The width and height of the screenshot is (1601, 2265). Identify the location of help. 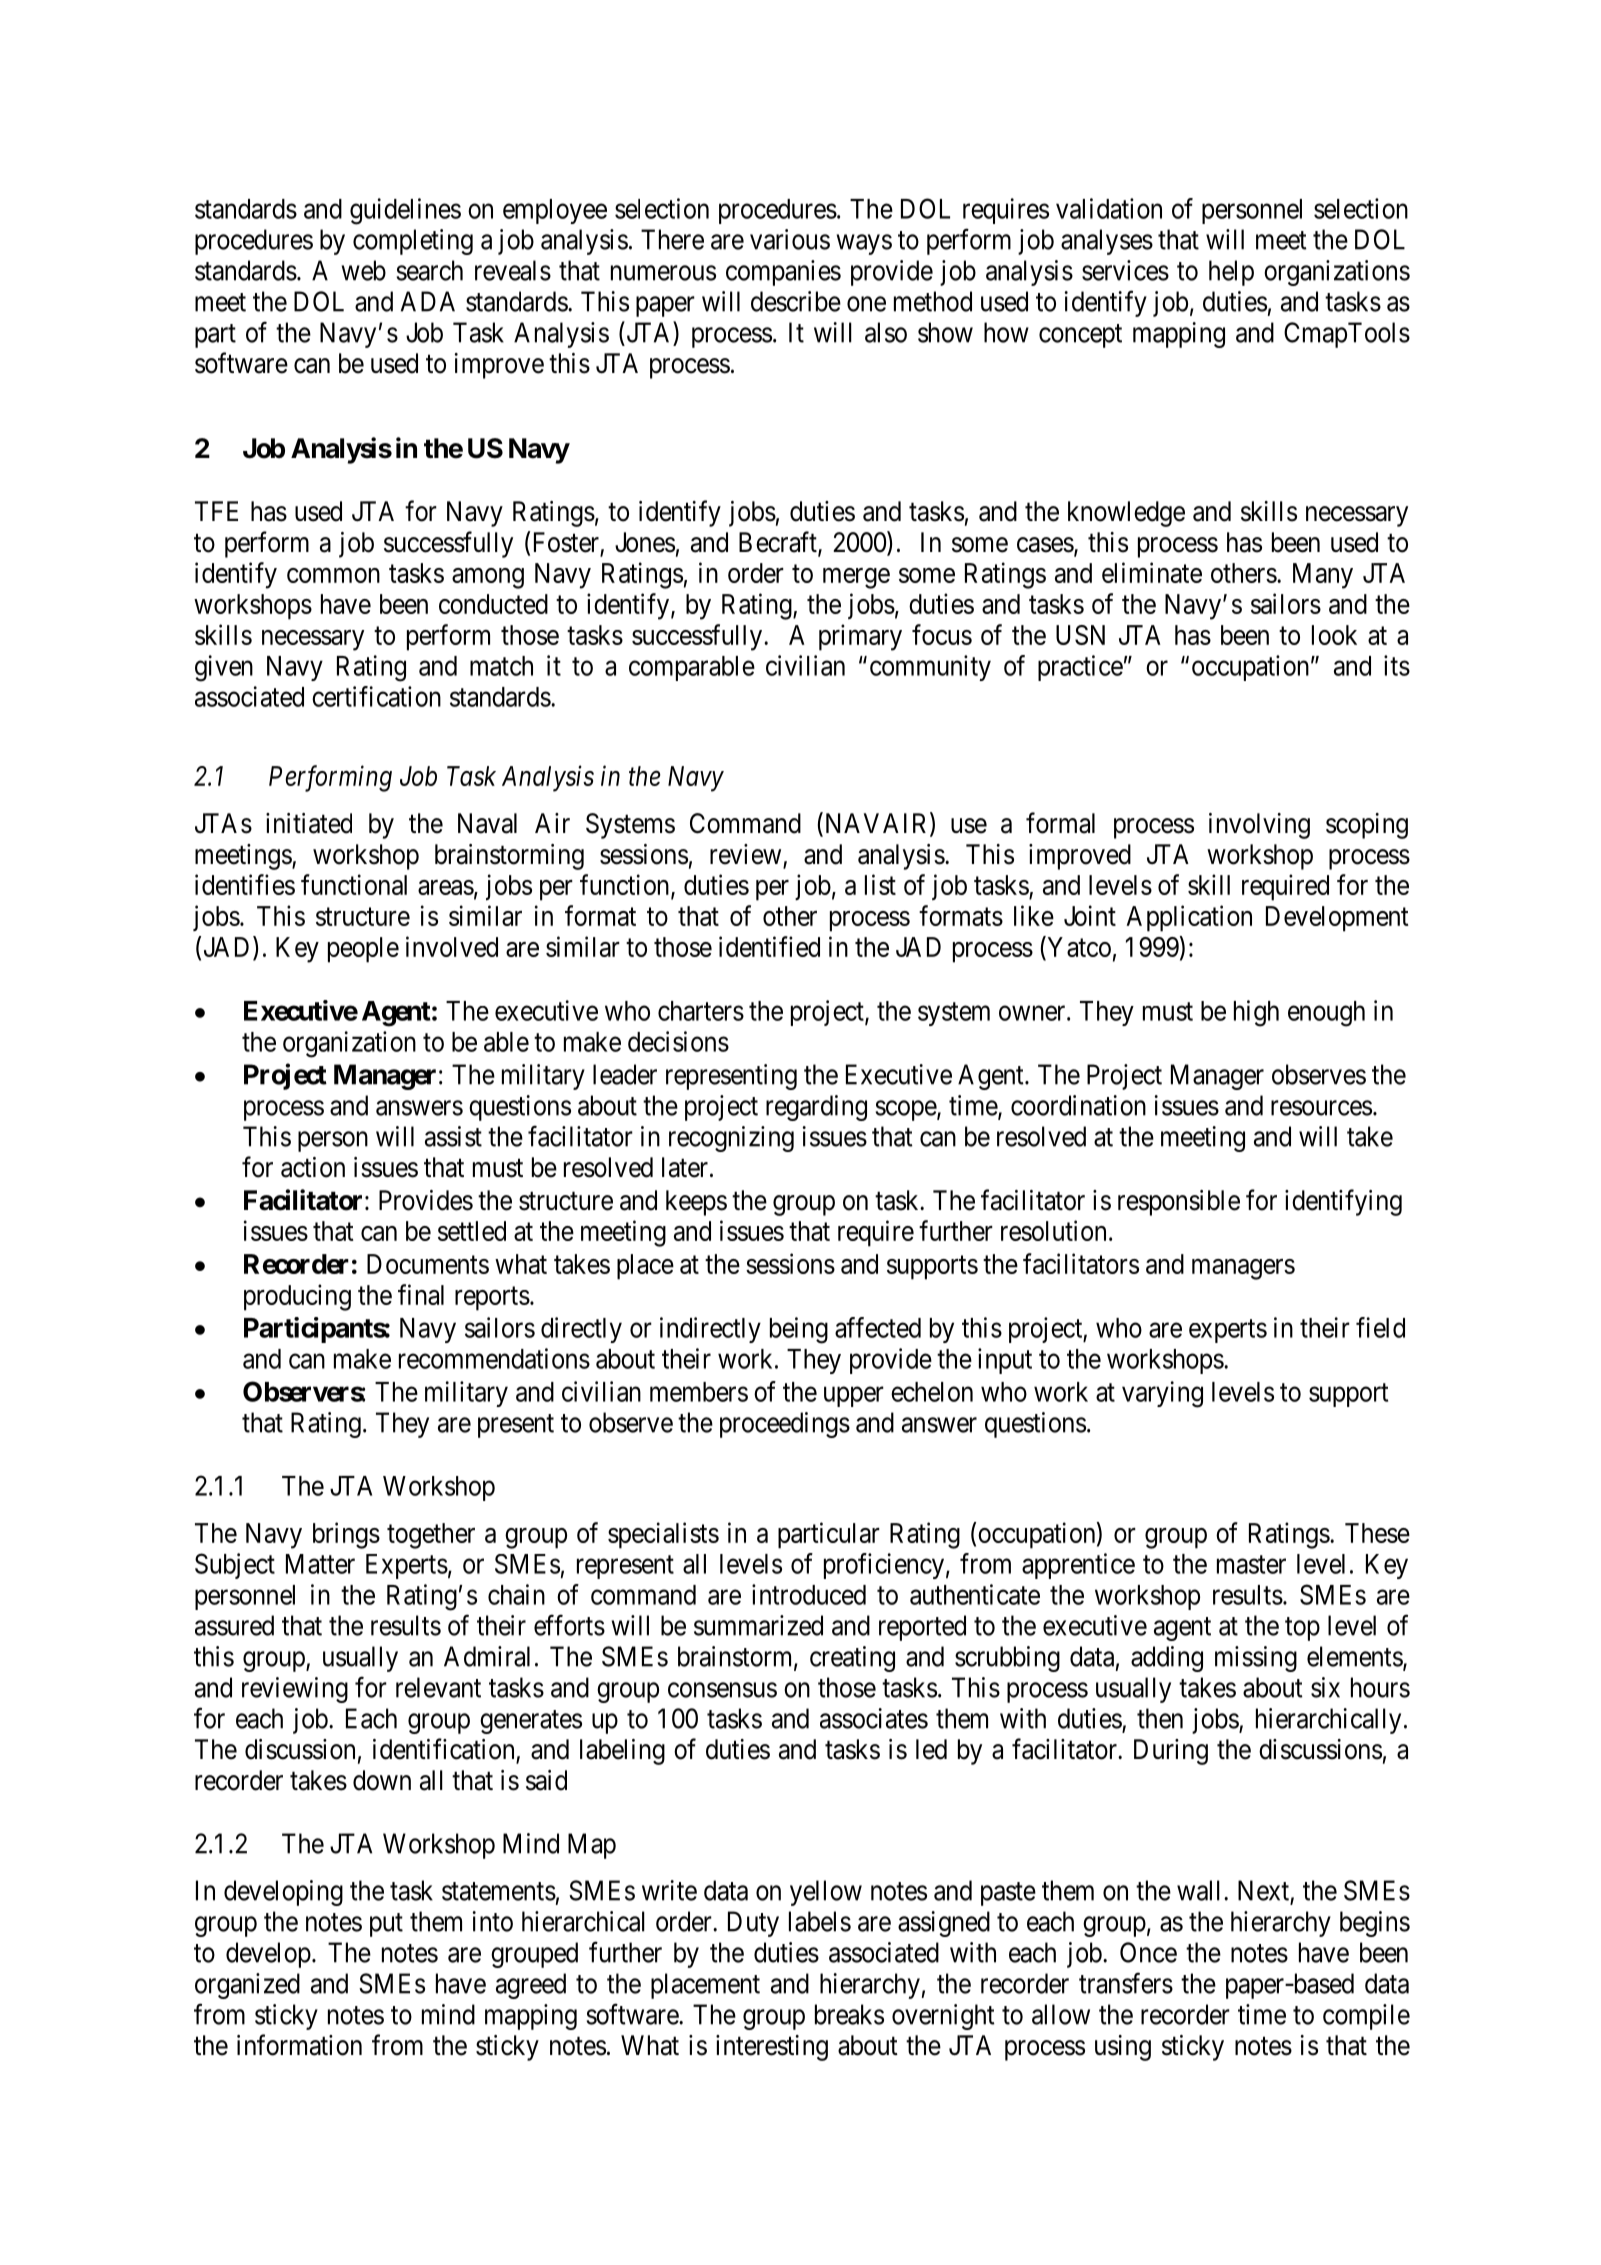
(1231, 273).
